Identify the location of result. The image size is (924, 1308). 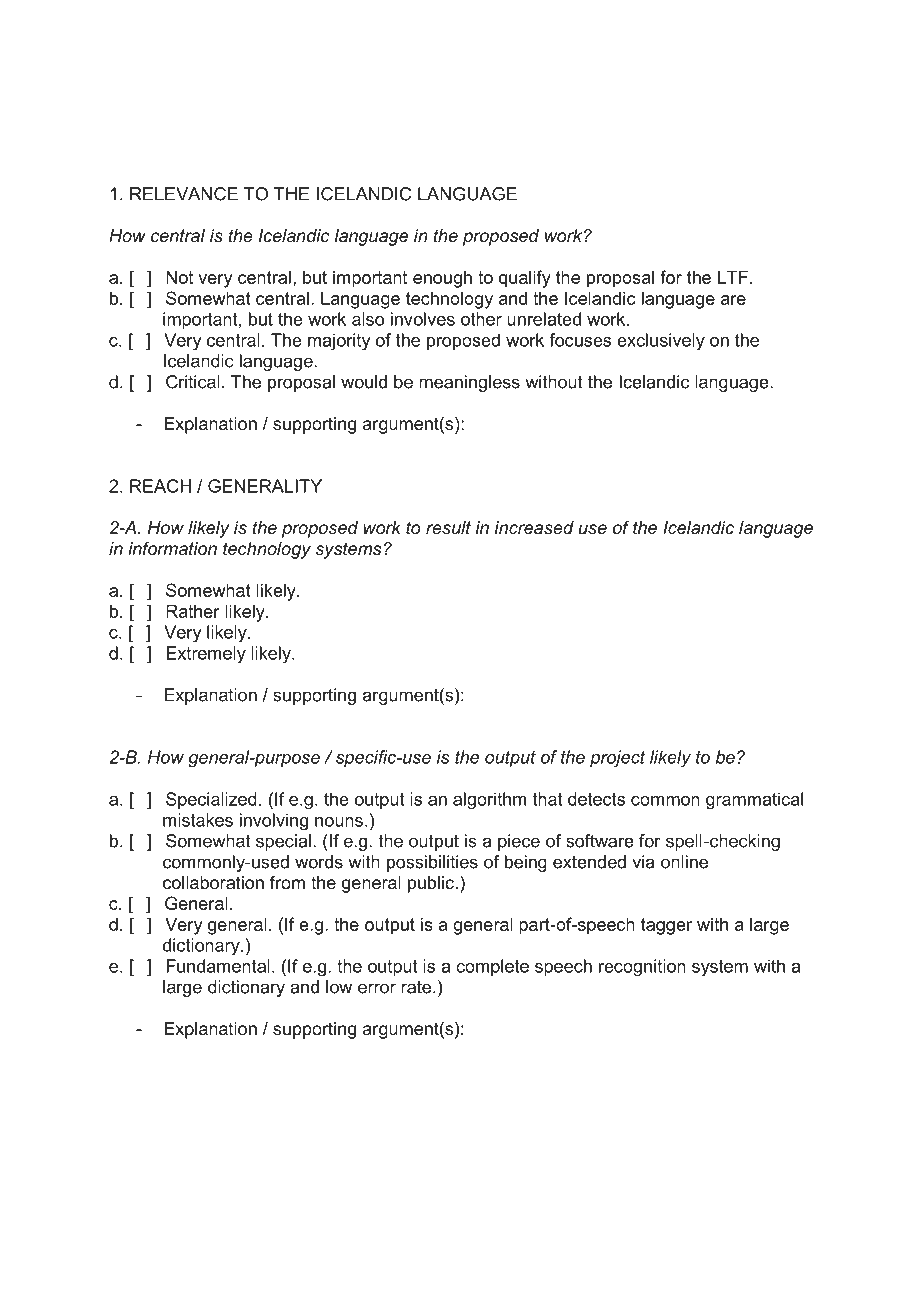
(448, 528).
